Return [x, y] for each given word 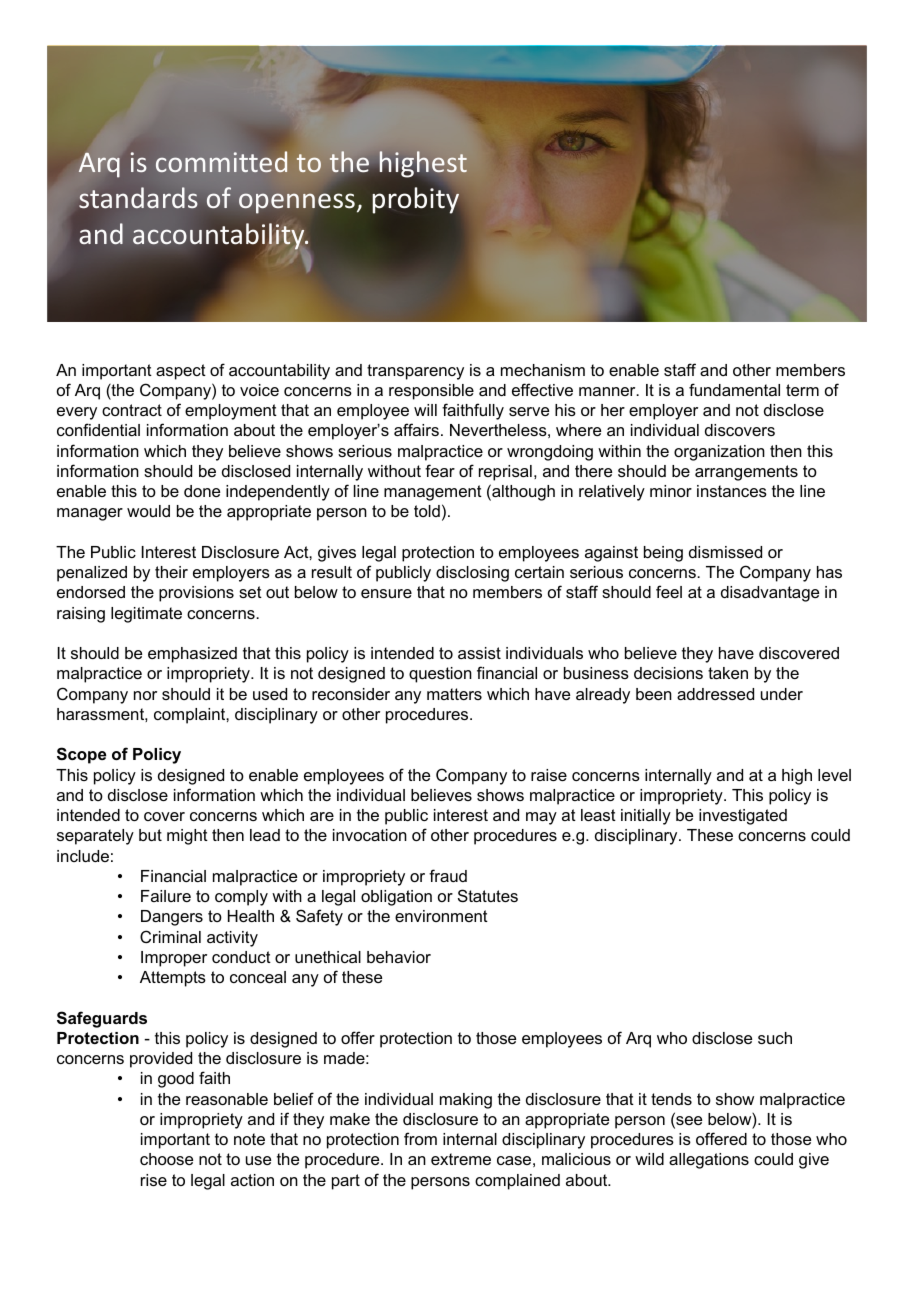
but [150, 835]
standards [138, 197]
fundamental [734, 389]
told [427, 511]
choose [166, 1159]
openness [297, 203]
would [148, 511]
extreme [461, 1159]
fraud [448, 875]
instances [732, 491]
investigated [743, 817]
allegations [709, 1161]
